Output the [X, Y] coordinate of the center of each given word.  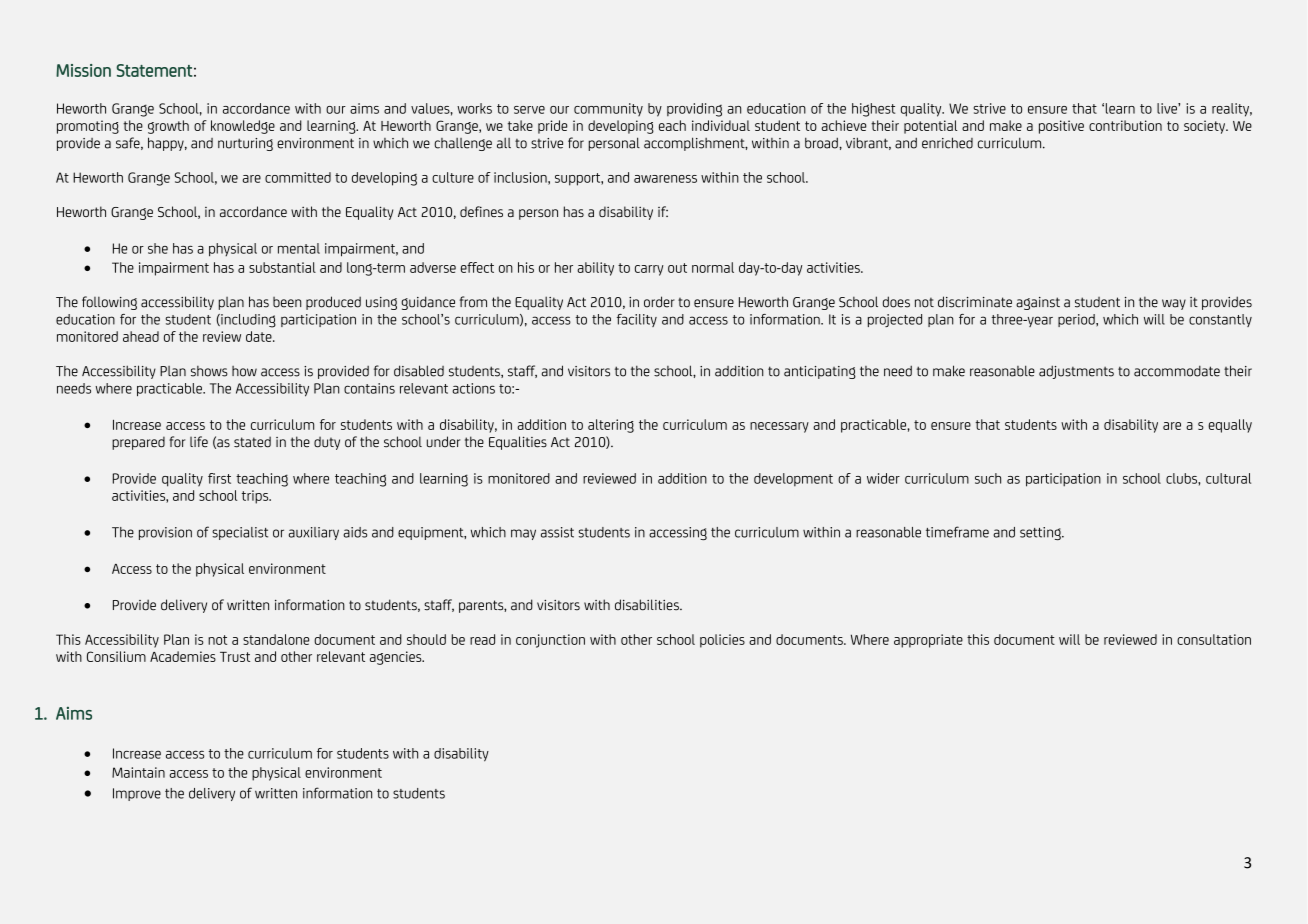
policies [722, 641]
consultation [1214, 639]
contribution [1125, 125]
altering [611, 426]
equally [1230, 426]
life [199, 442]
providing [694, 110]
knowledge [243, 127]
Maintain [138, 772]
